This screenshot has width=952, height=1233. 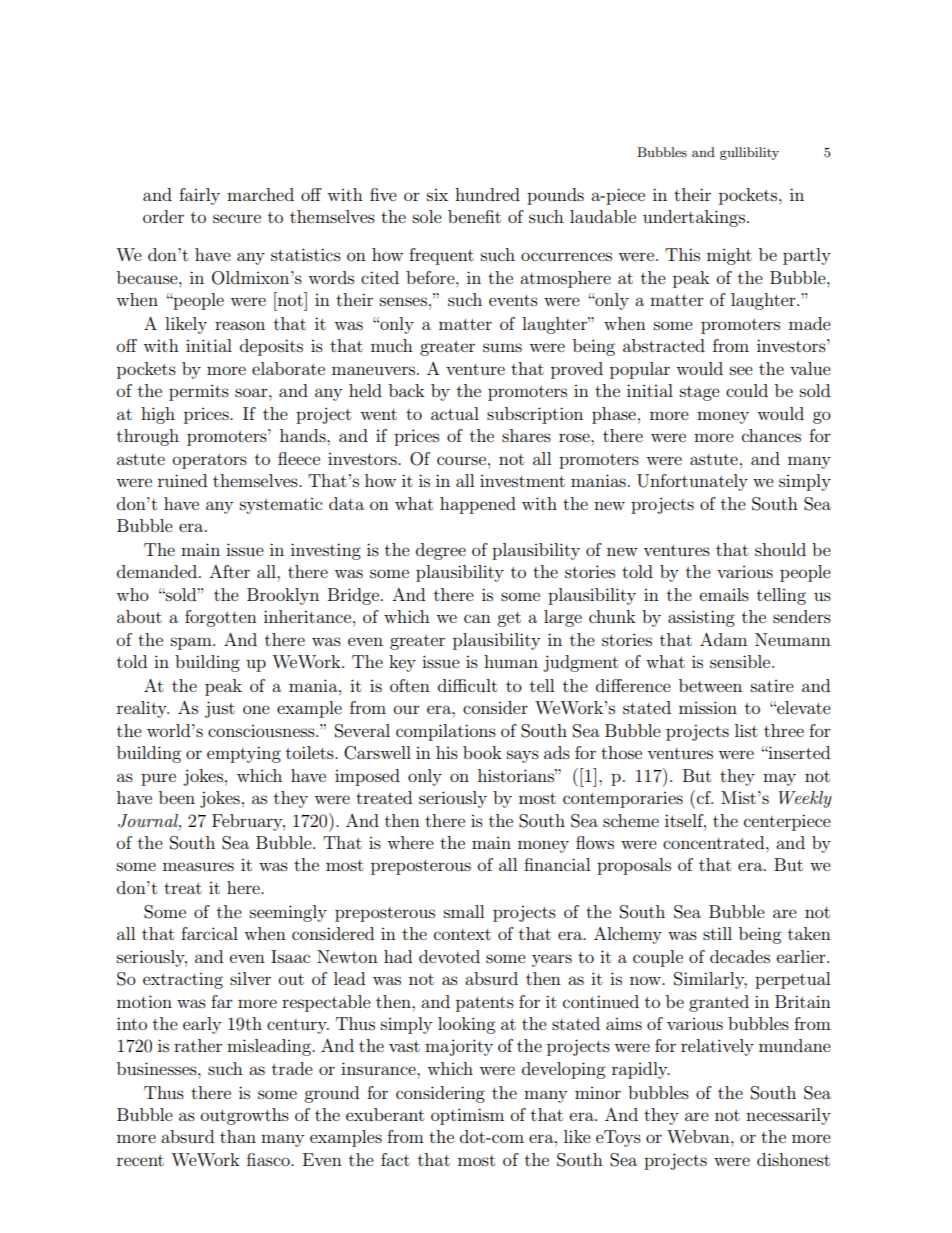 I want to click on measures, so click(x=198, y=866).
